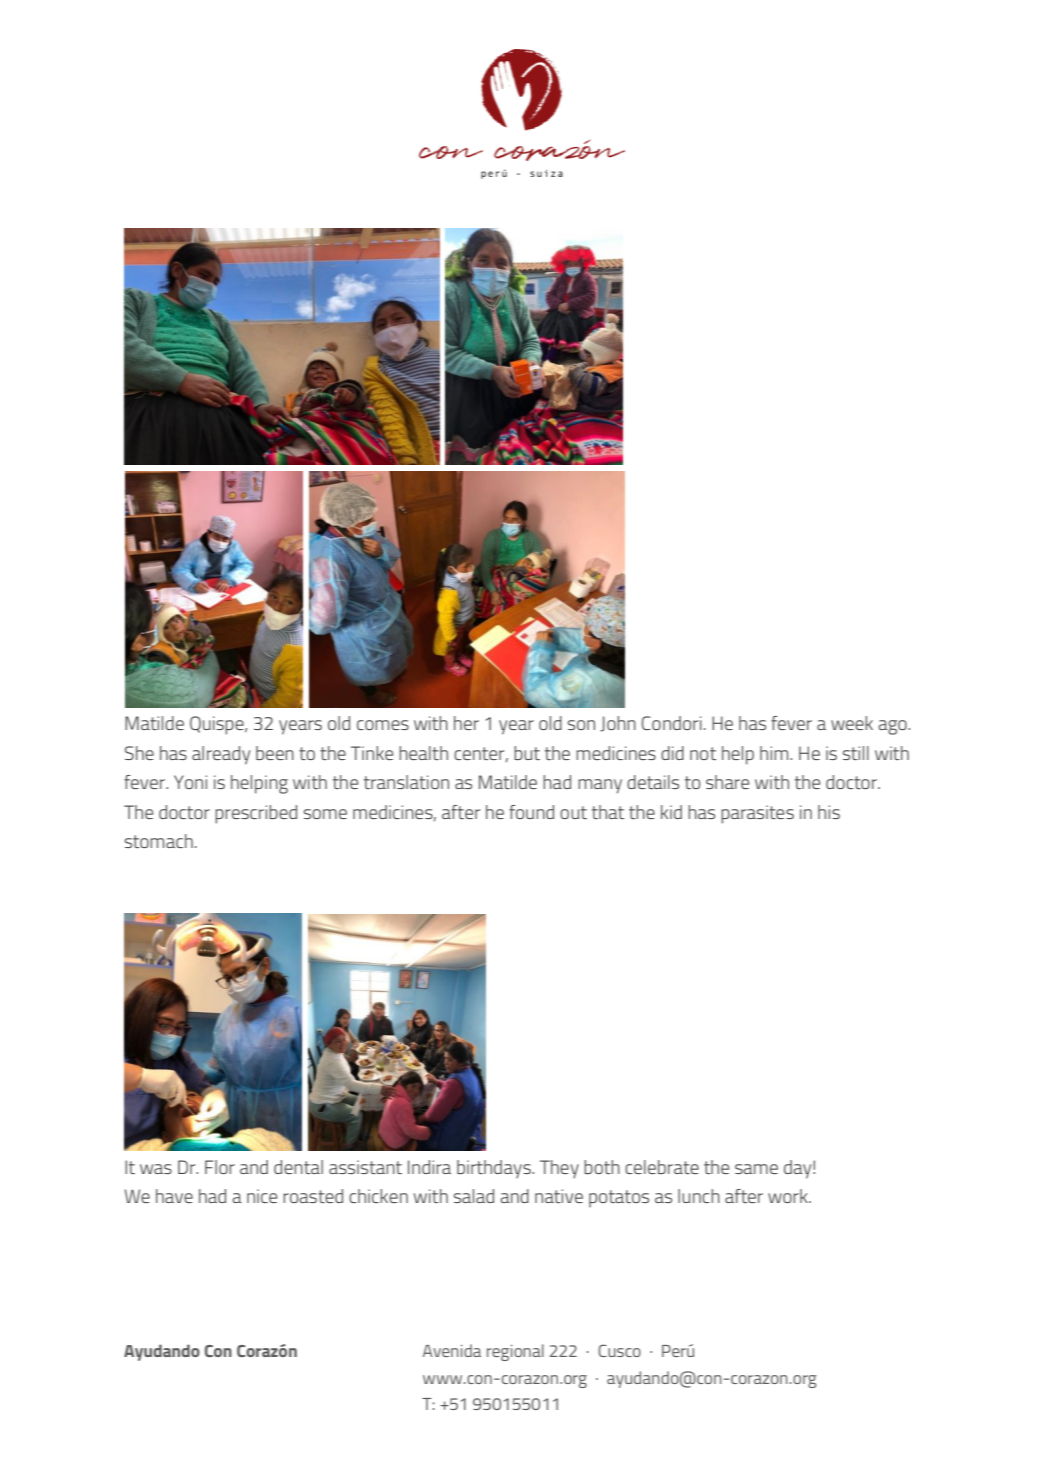 The width and height of the page is (1044, 1478). Describe the element at coordinates (789, 1196) in the page. I see `work` at that location.
